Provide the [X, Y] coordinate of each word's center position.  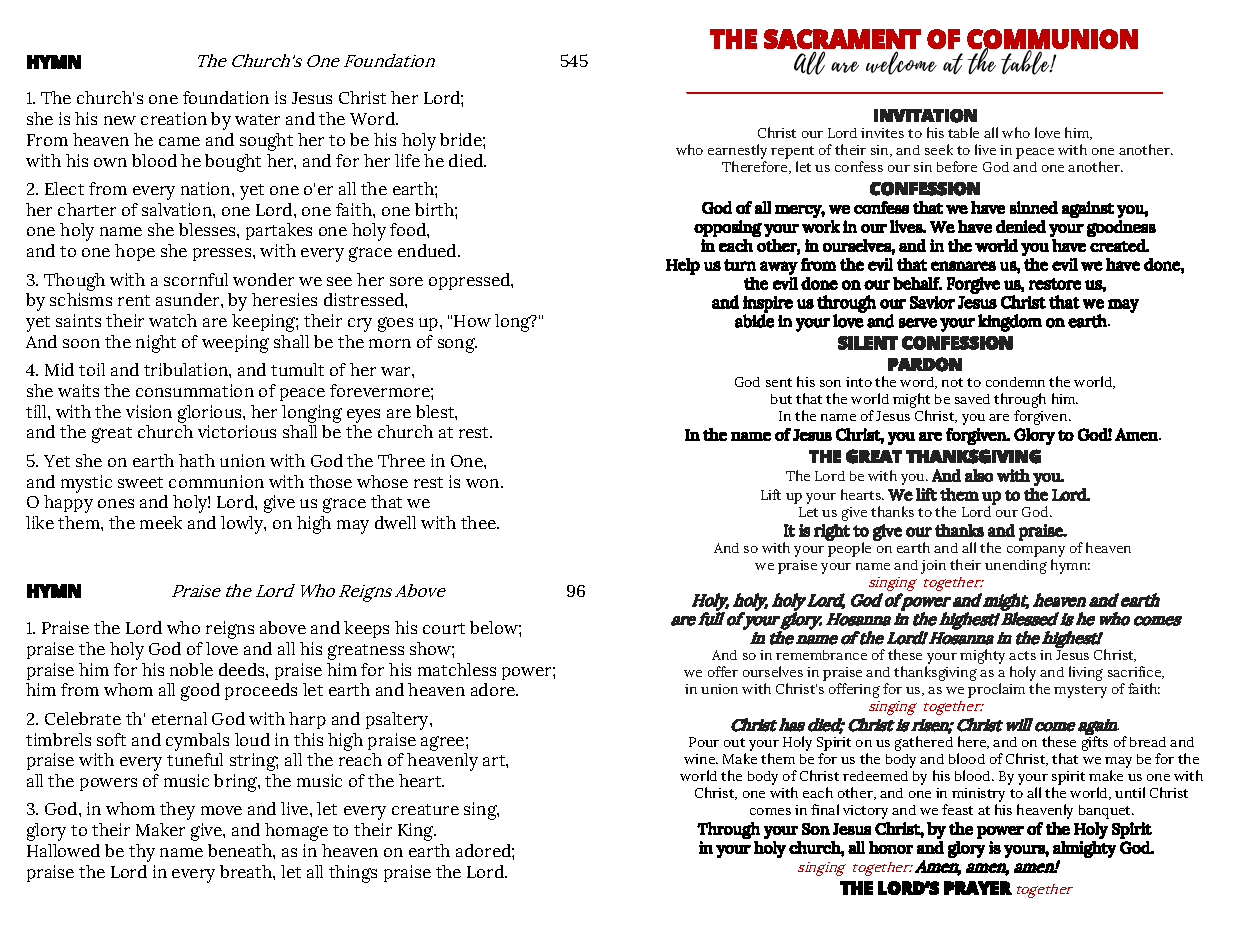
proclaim [996, 690]
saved [972, 399]
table [963, 132]
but [781, 399]
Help [683, 266]
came [179, 141]
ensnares [963, 266]
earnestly [737, 153]
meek [161, 522]
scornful [196, 279]
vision [149, 411]
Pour [704, 742]
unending [1016, 567]
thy [142, 853]
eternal [179, 718]
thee [479, 522]
